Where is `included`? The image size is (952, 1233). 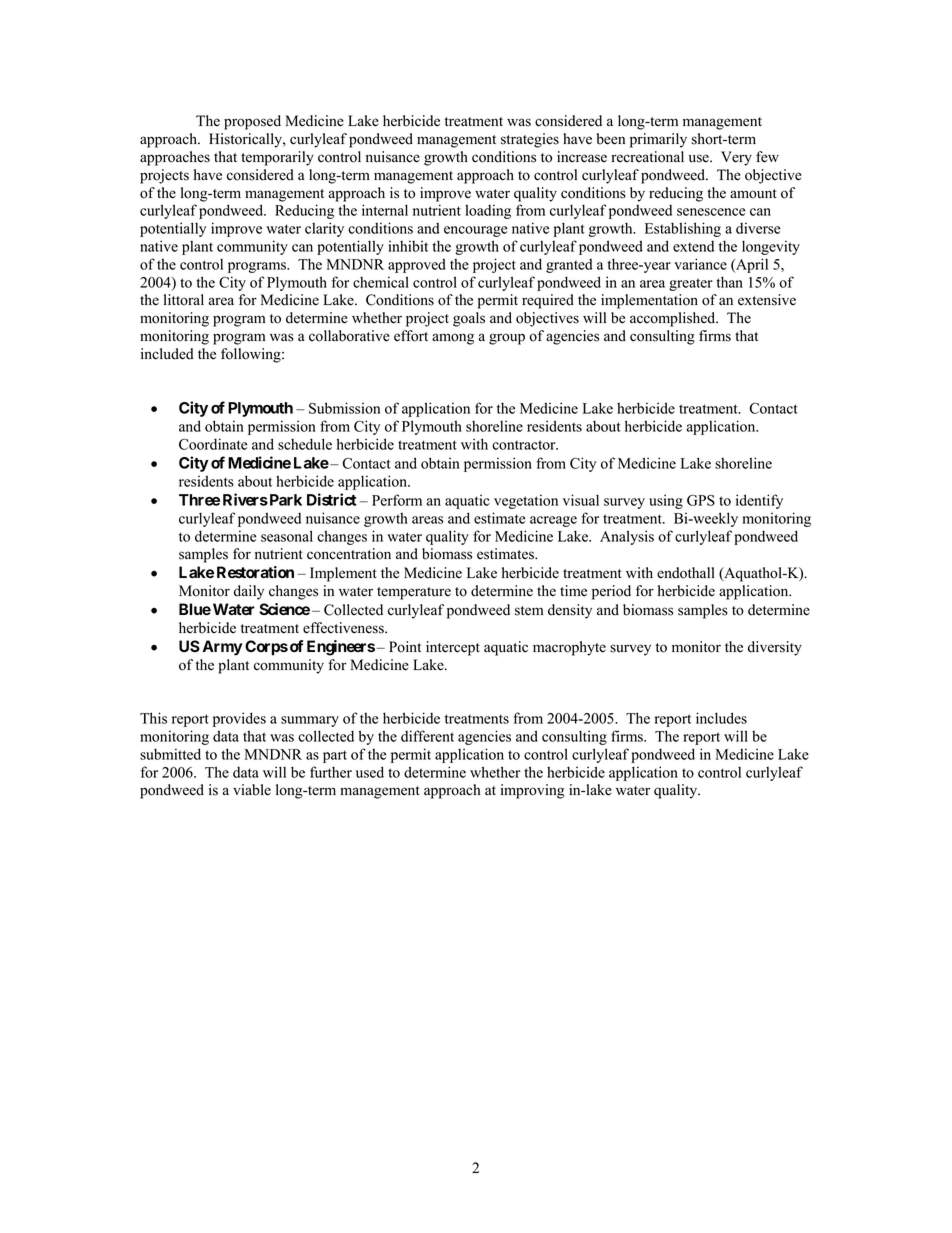 included is located at coordinates (167, 354).
